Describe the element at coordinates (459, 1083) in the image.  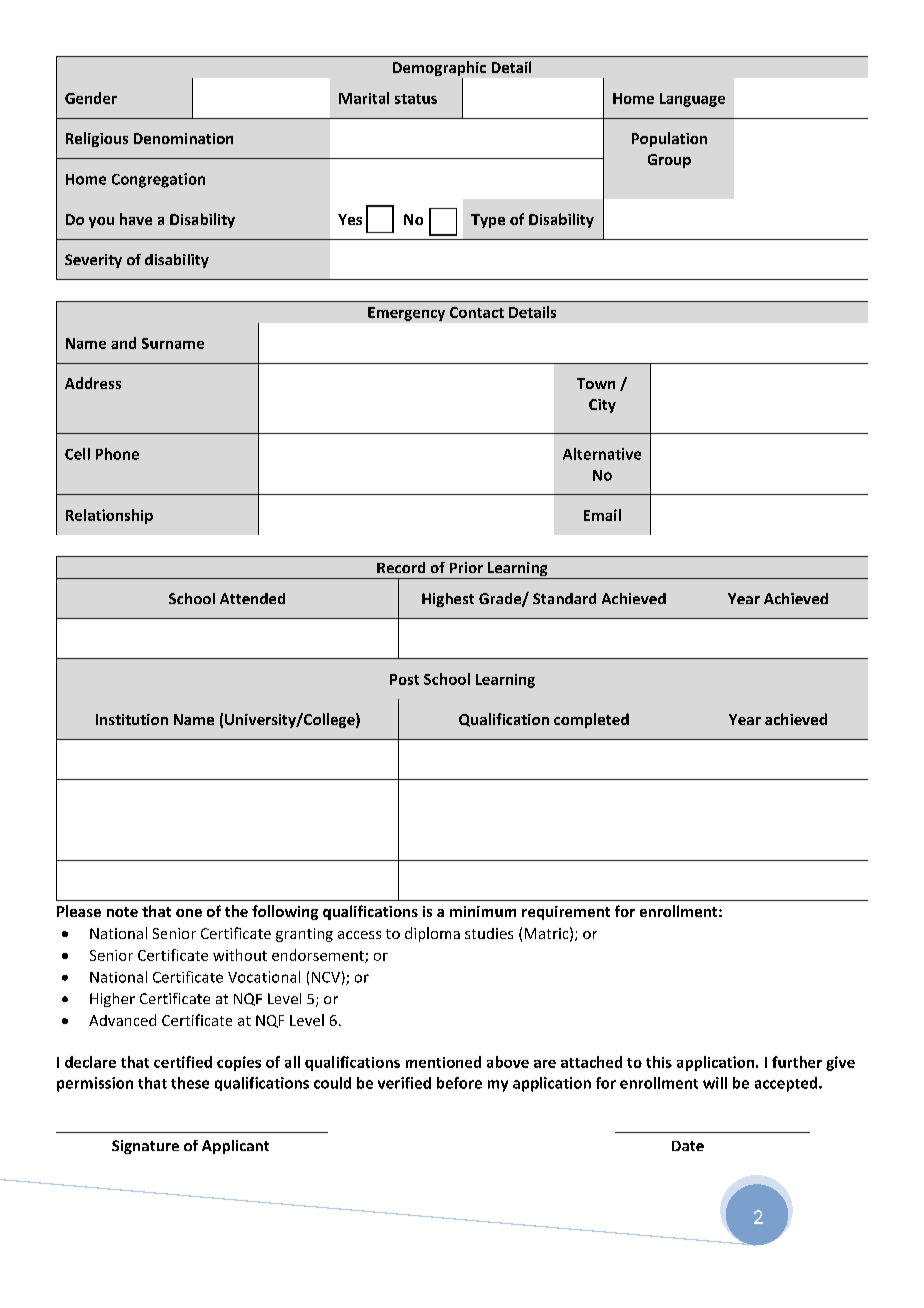
I see `before` at that location.
